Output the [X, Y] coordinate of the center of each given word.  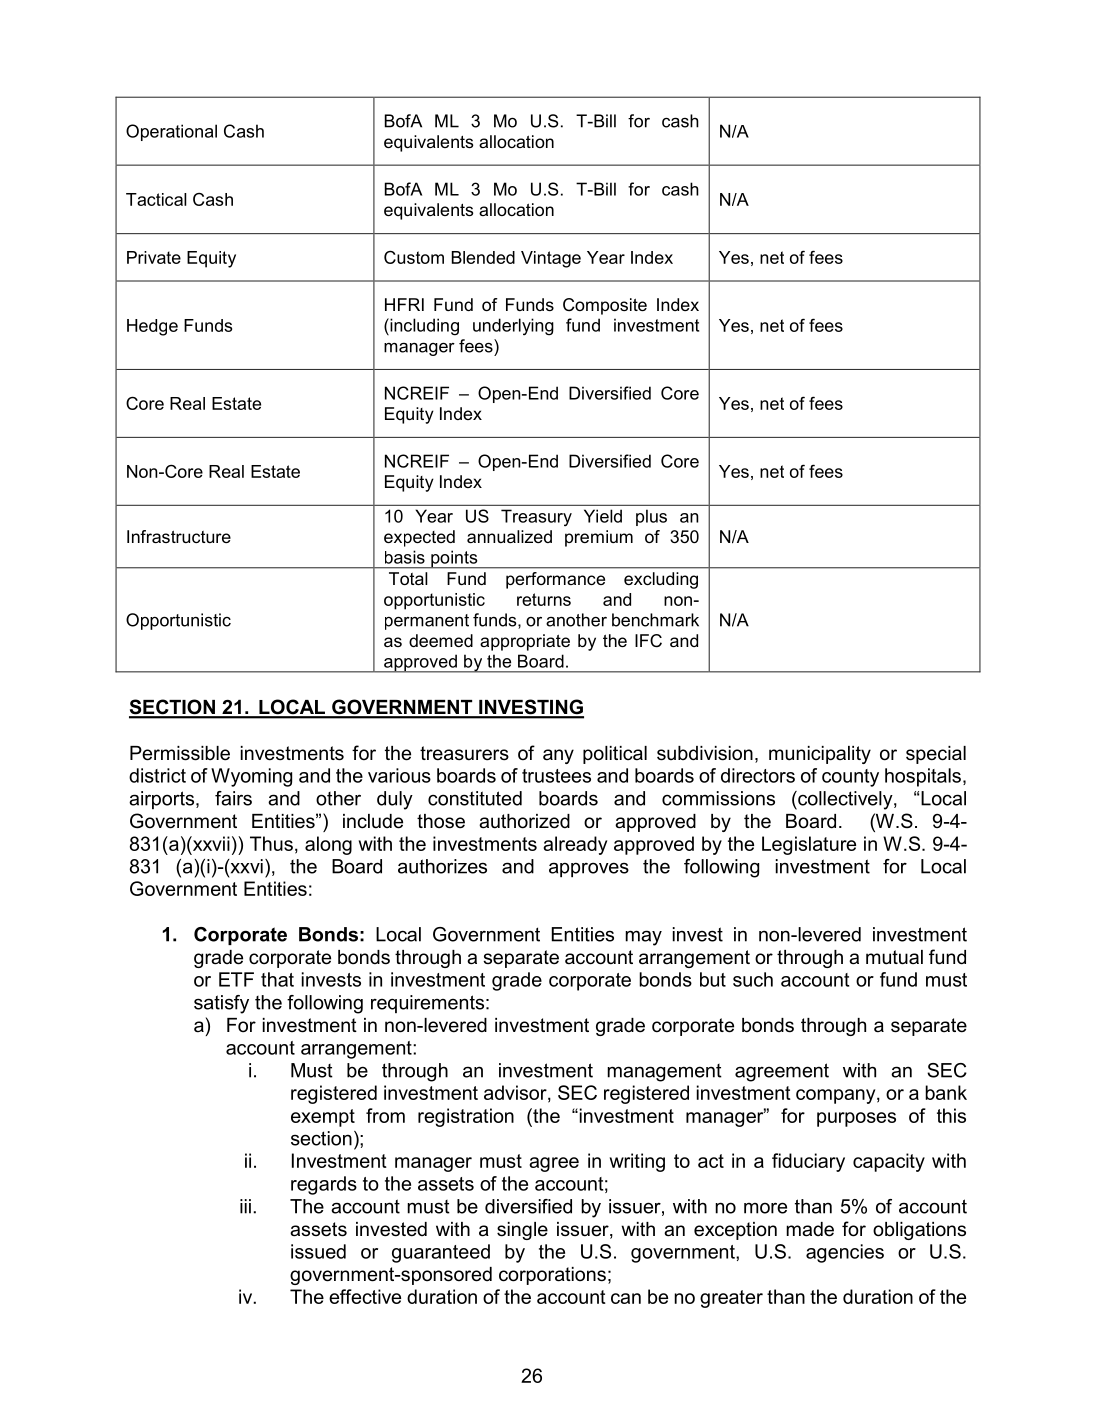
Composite [605, 306]
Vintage [551, 259]
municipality [820, 755]
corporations [552, 1276]
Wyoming [251, 777]
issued [318, 1251]
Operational [171, 132]
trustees [556, 776]
